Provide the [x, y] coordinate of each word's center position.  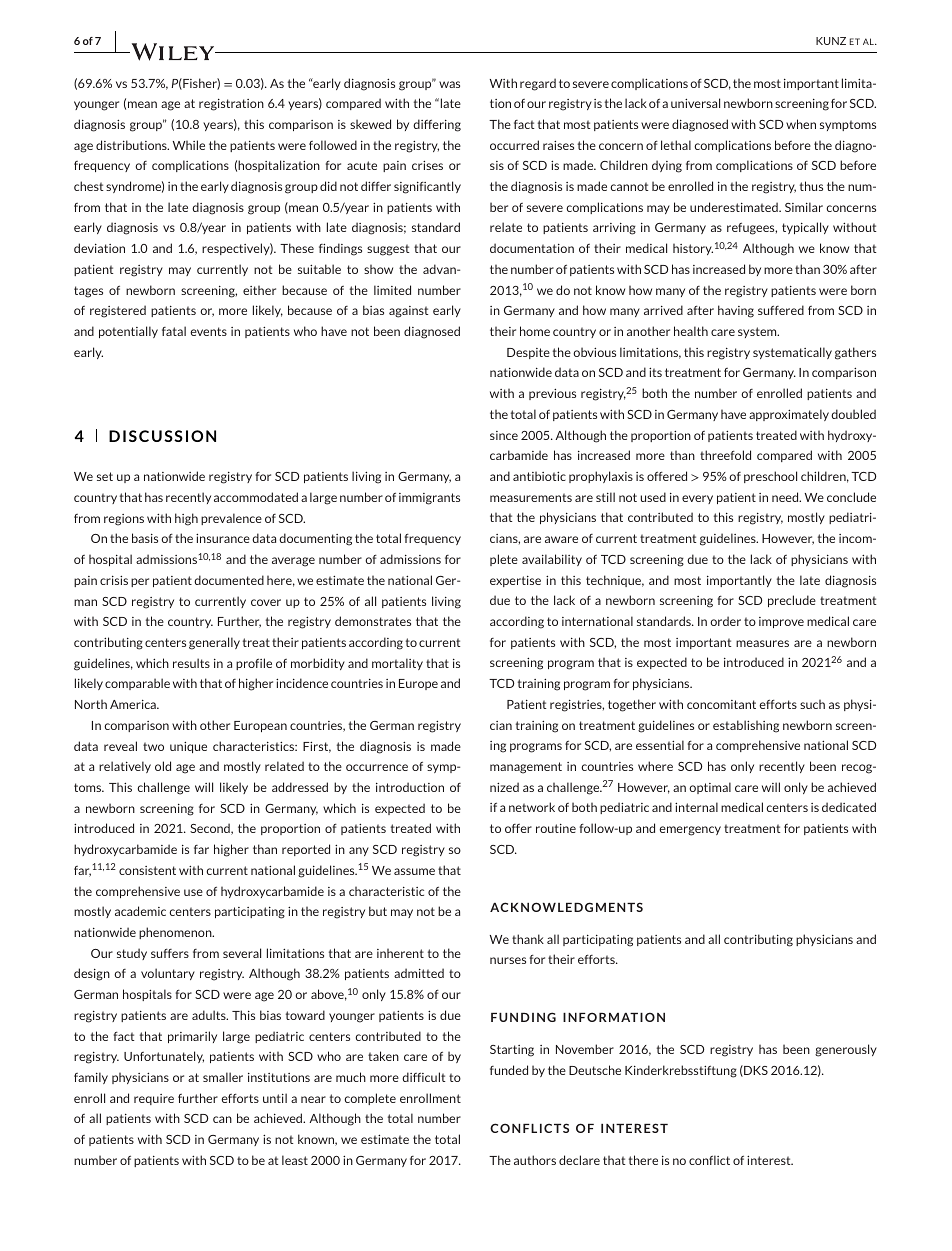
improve [781, 622]
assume [414, 871]
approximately [789, 415]
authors [535, 1160]
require [154, 1099]
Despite [528, 353]
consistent [147, 870]
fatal [174, 331]
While [189, 145]
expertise [515, 581]
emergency [690, 831]
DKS [755, 1071]
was [449, 84]
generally [214, 643]
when [801, 124]
